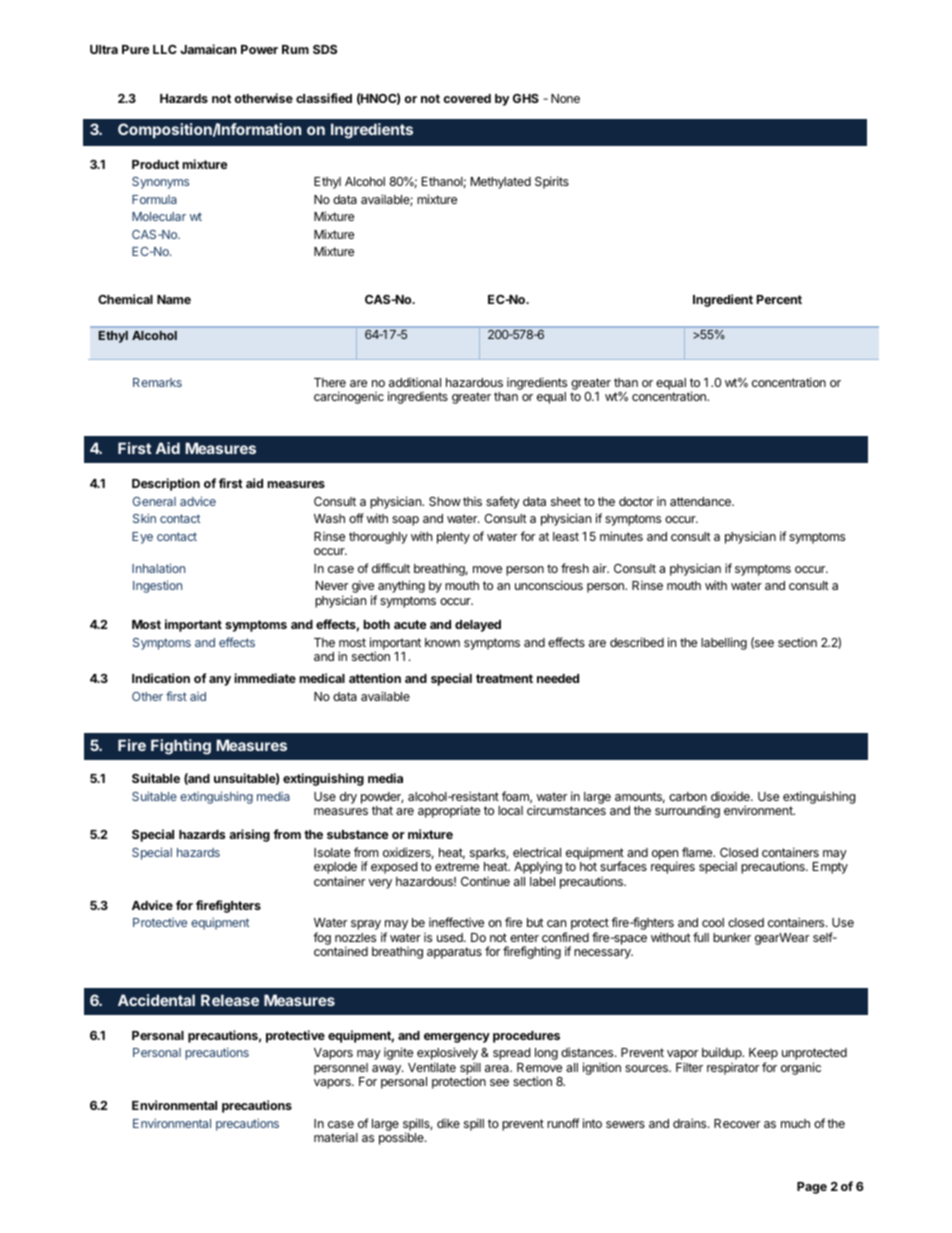 The width and height of the document is (952, 1233). Describe the element at coordinates (448, 1123) in the document. I see `dike` at that location.
